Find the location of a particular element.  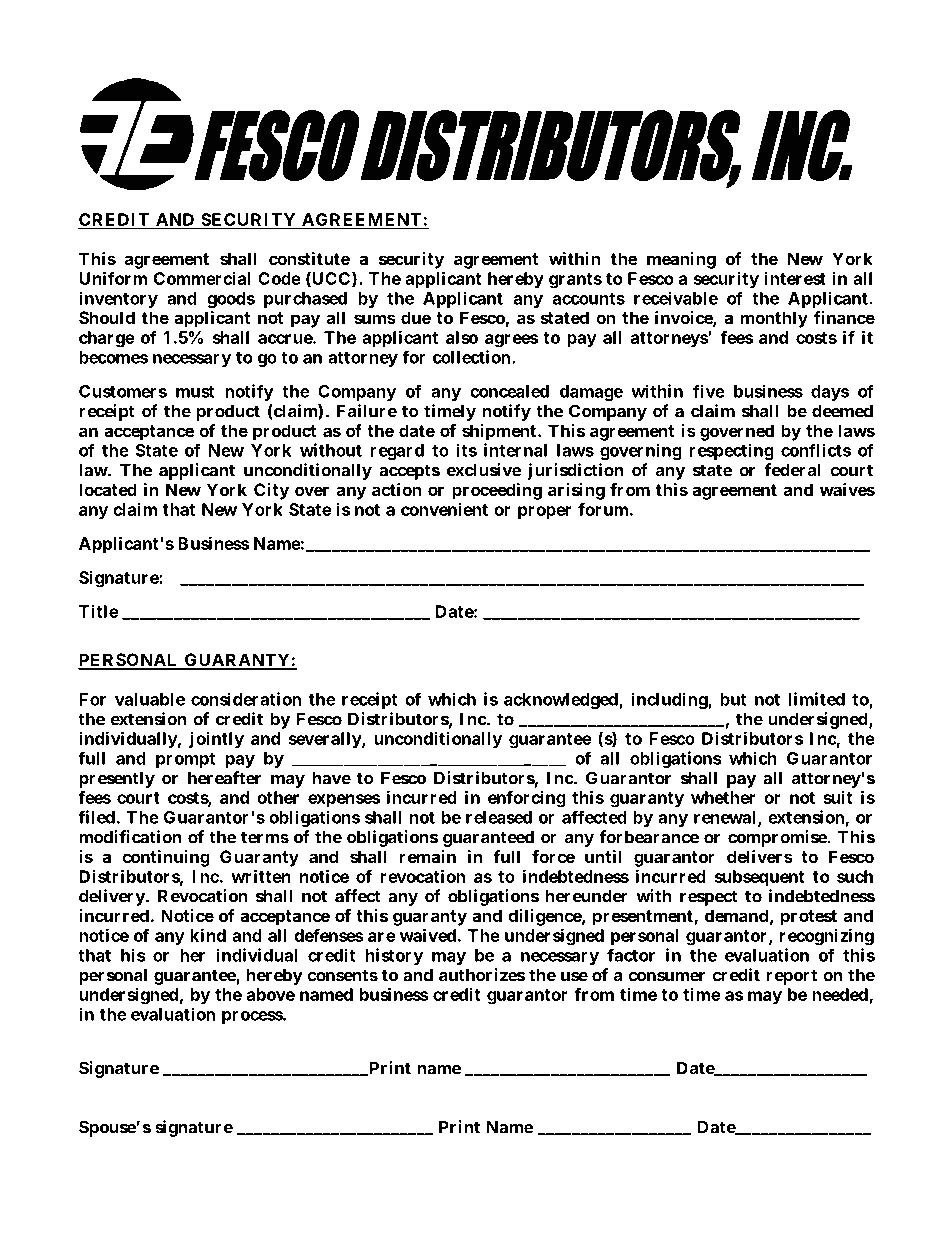

kind is located at coordinates (208, 935).
